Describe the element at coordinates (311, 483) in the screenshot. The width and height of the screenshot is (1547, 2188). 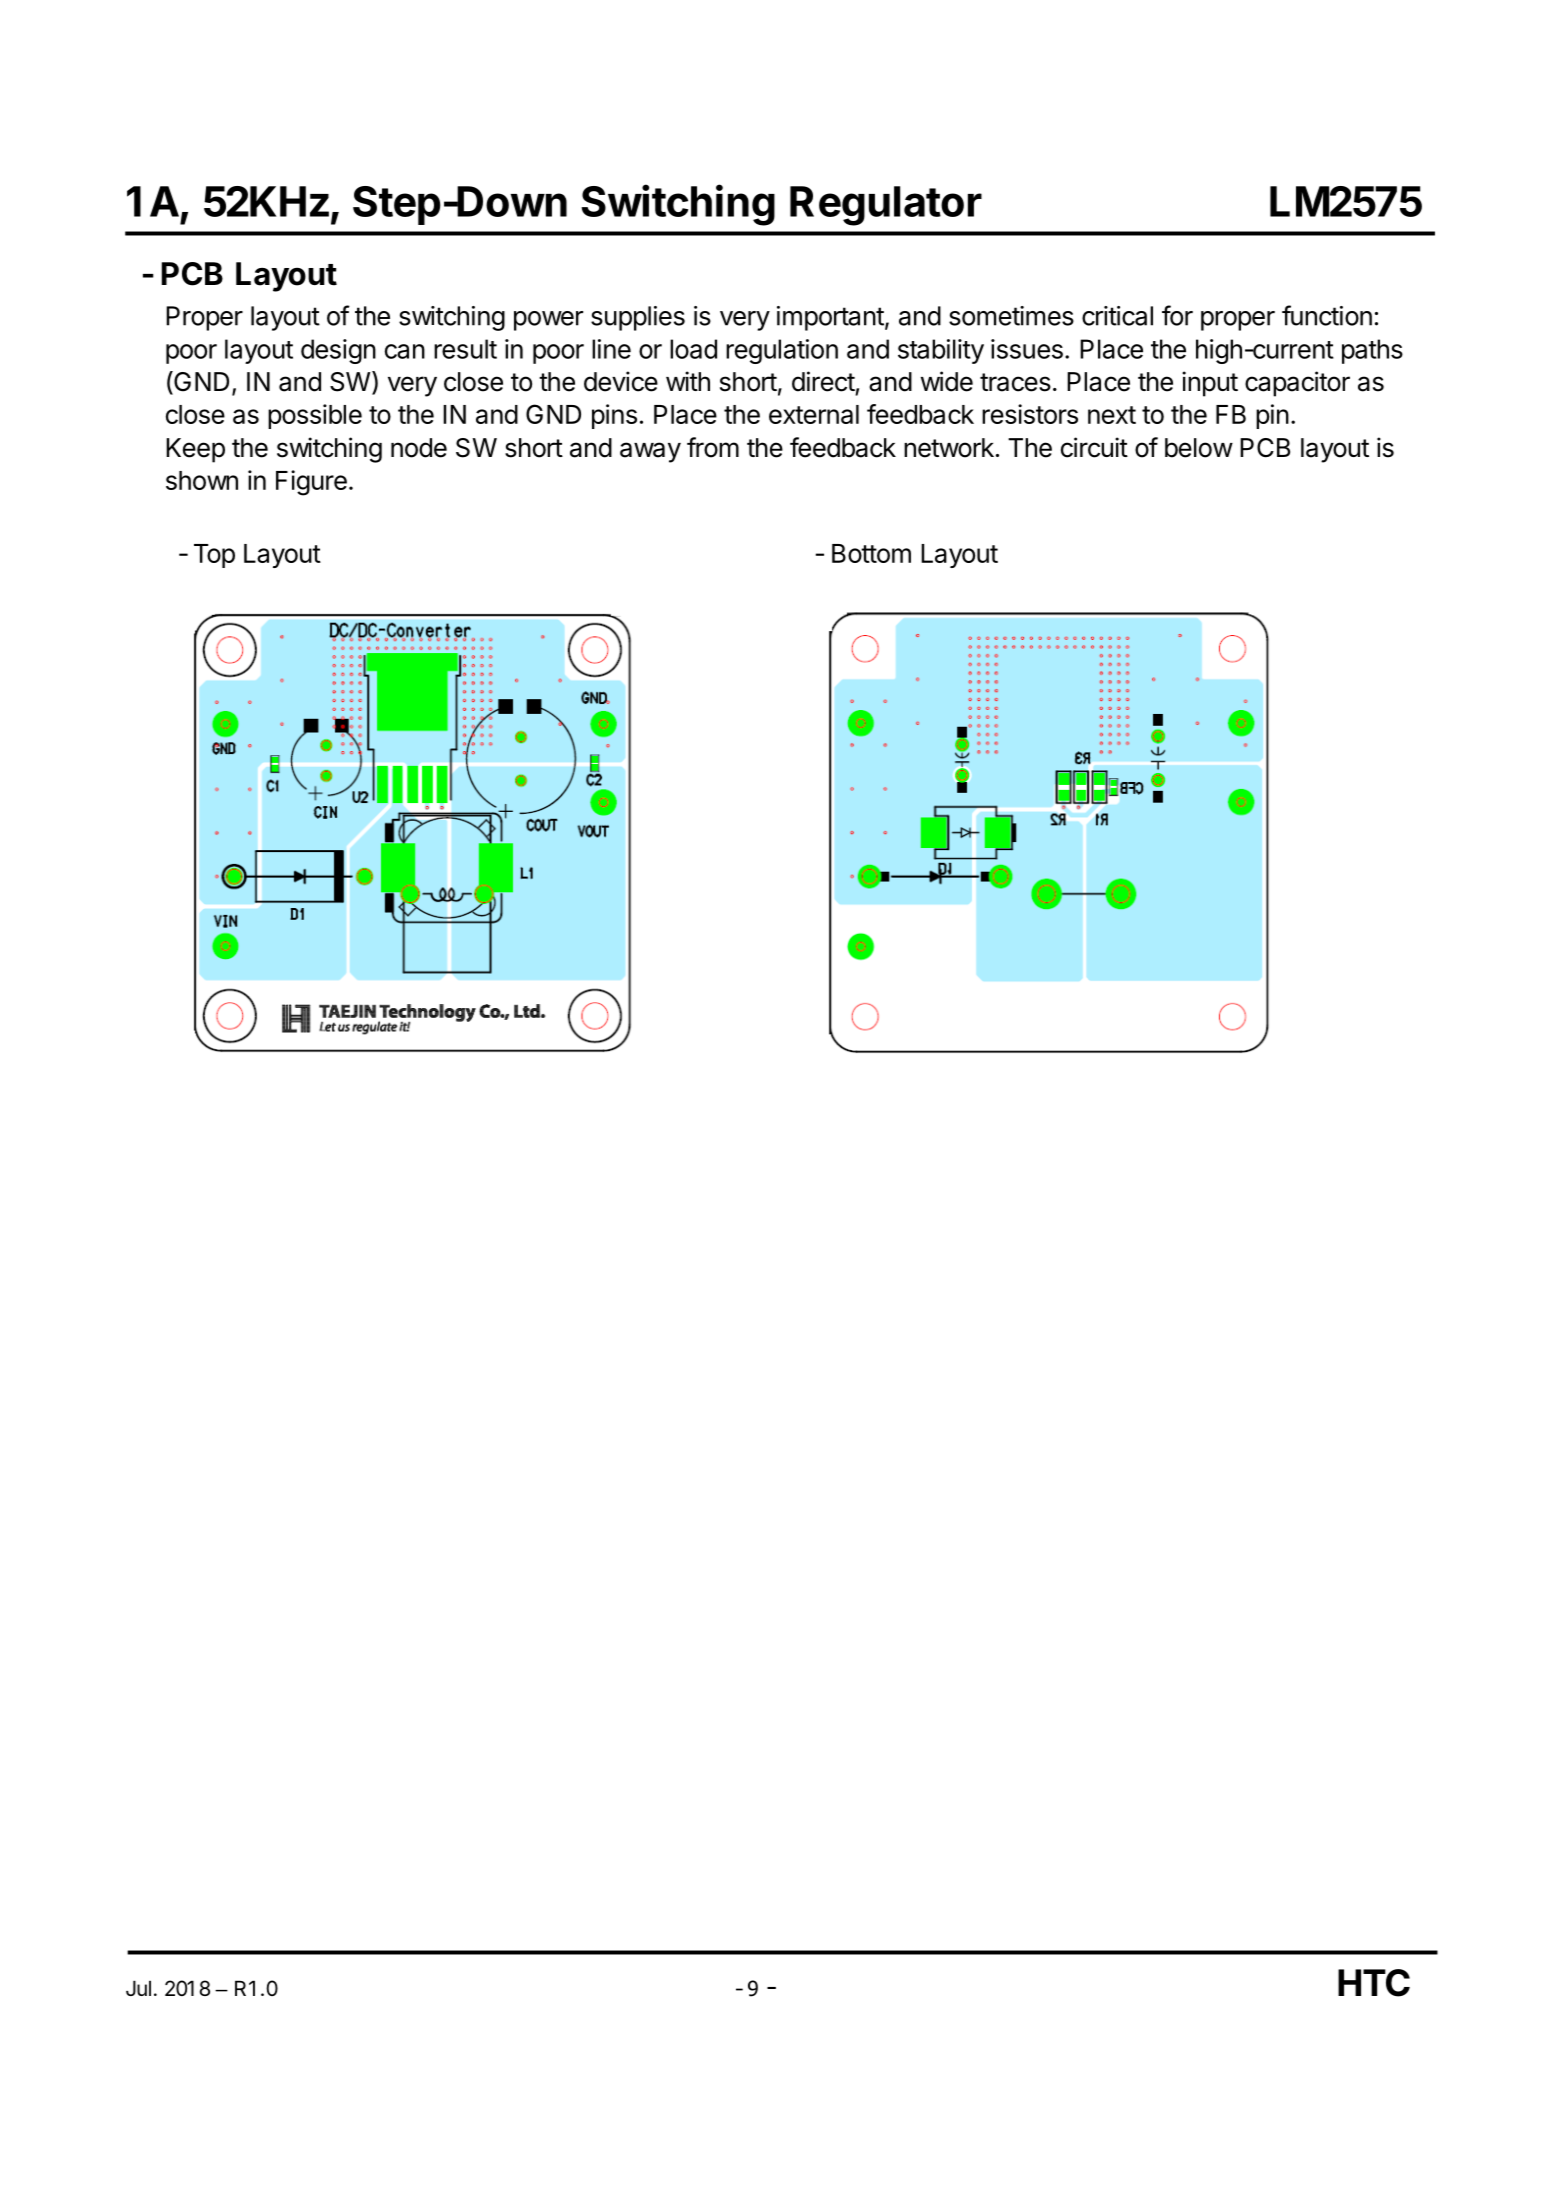
I see `Figure` at that location.
